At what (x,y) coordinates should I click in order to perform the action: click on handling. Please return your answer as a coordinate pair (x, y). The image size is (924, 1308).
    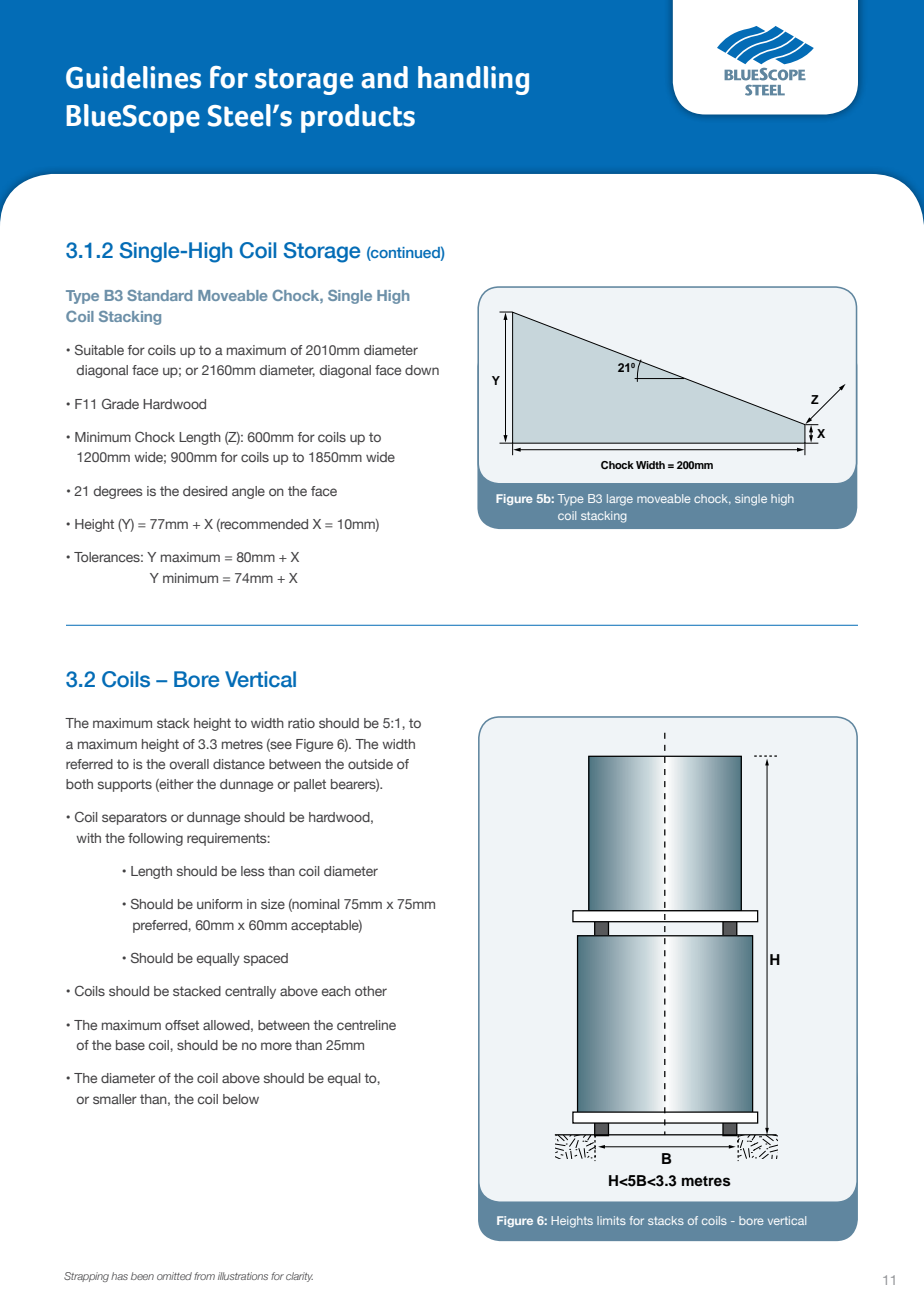
    Looking at the image, I should click on (473, 80).
